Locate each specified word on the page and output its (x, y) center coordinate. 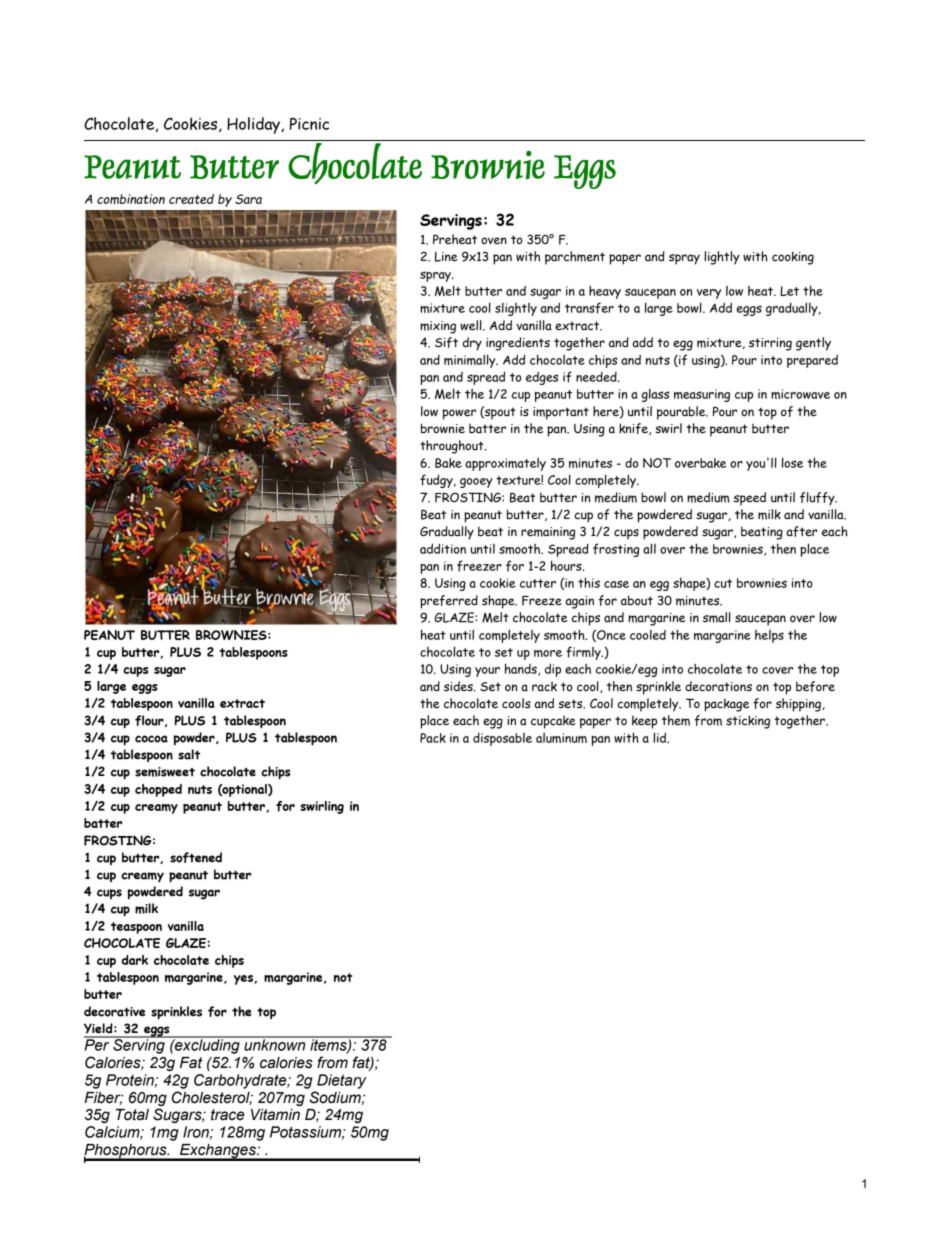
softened (196, 857)
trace (228, 1115)
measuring (702, 395)
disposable (502, 739)
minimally (471, 361)
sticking (748, 722)
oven (494, 240)
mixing (438, 327)
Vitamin (275, 1115)
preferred (449, 602)
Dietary (342, 1081)
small (717, 617)
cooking (793, 258)
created (191, 199)
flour (150, 721)
